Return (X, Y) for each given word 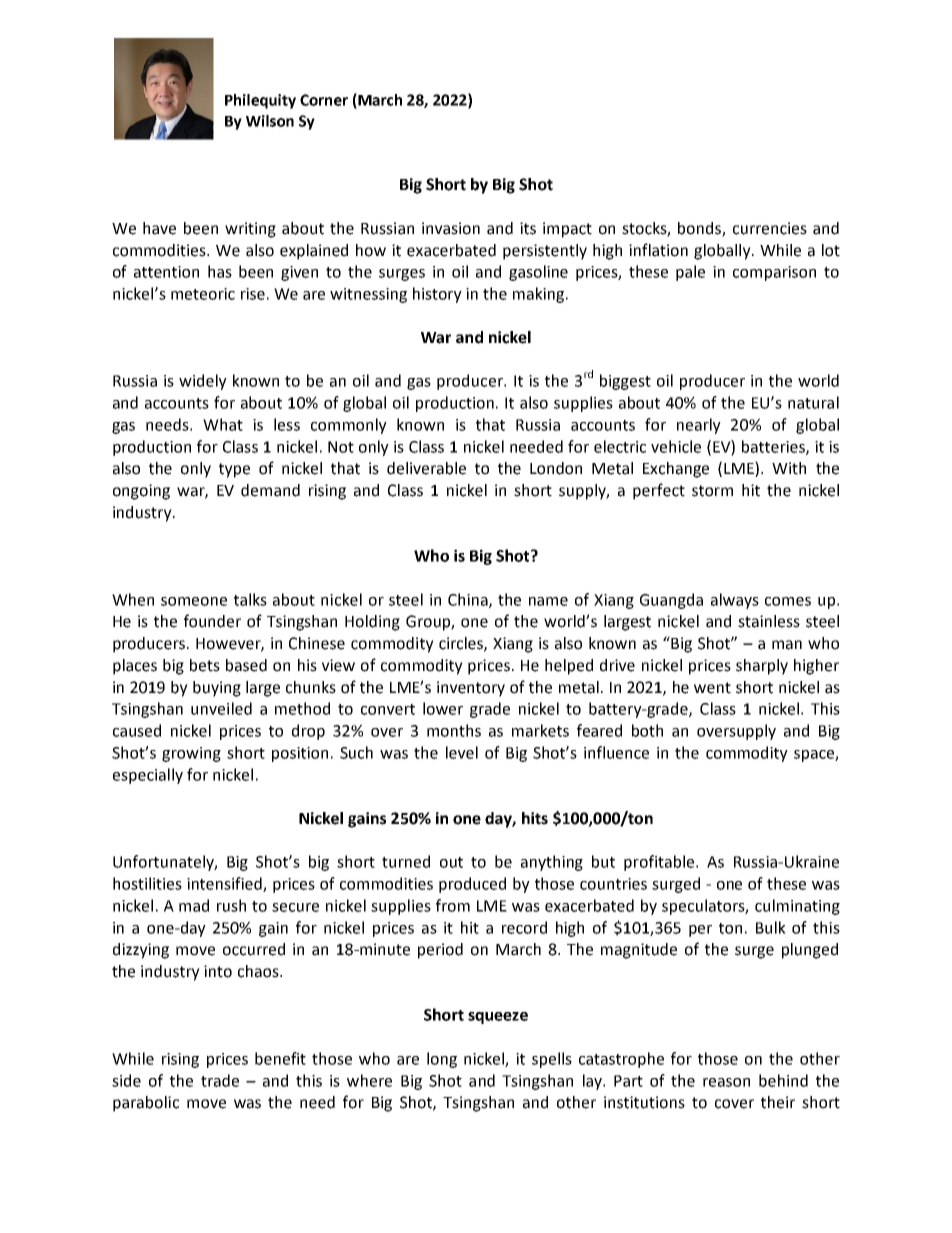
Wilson (270, 121)
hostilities (147, 883)
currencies (770, 228)
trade (220, 1080)
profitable (659, 863)
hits (535, 818)
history (437, 295)
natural (813, 402)
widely (203, 382)
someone (194, 601)
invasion (451, 228)
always (735, 601)
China (469, 600)
